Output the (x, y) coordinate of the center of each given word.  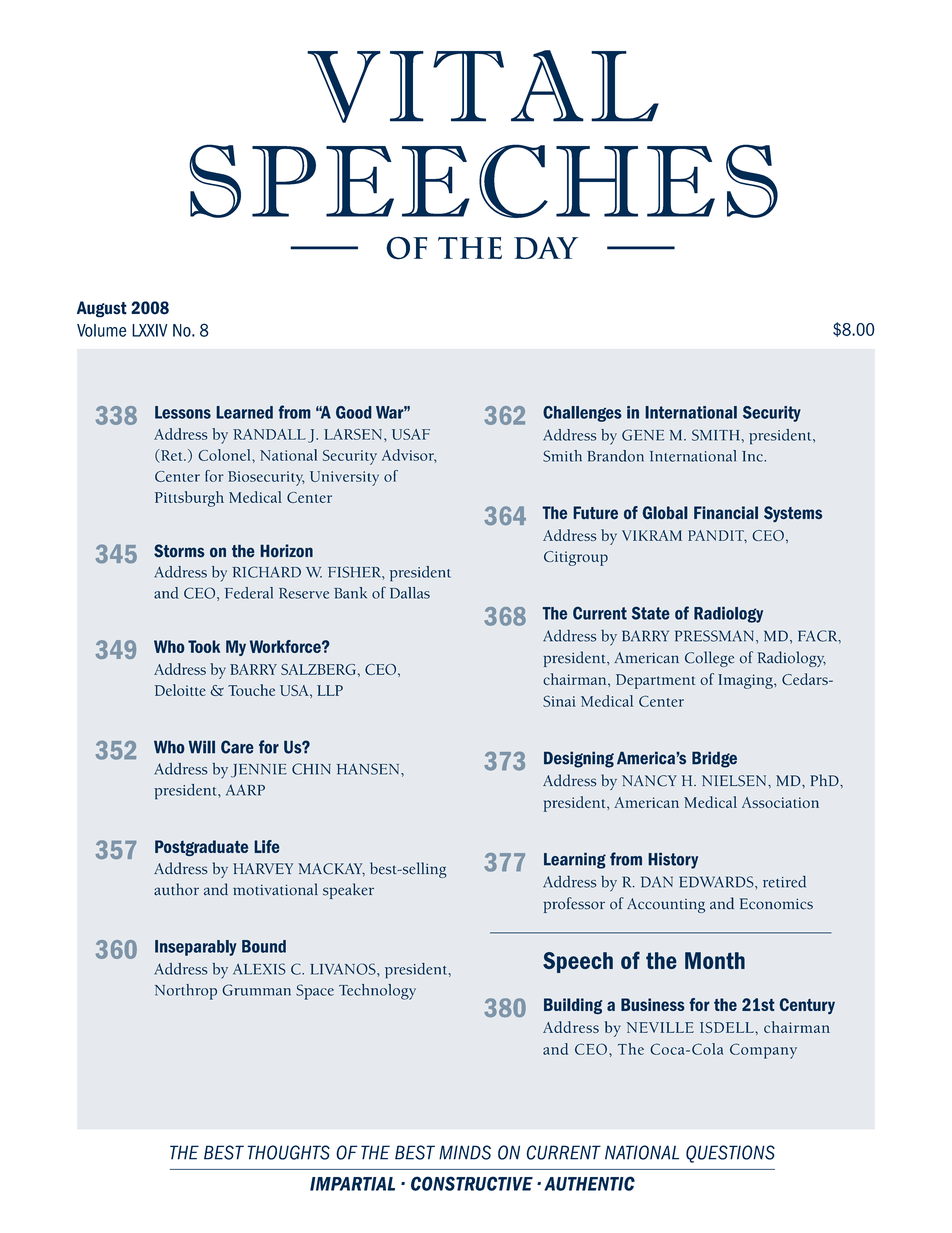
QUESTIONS (730, 1154)
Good (354, 412)
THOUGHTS (288, 1152)
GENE (643, 435)
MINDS (465, 1152)
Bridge (714, 759)
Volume (101, 330)
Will (201, 747)
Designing (579, 759)
